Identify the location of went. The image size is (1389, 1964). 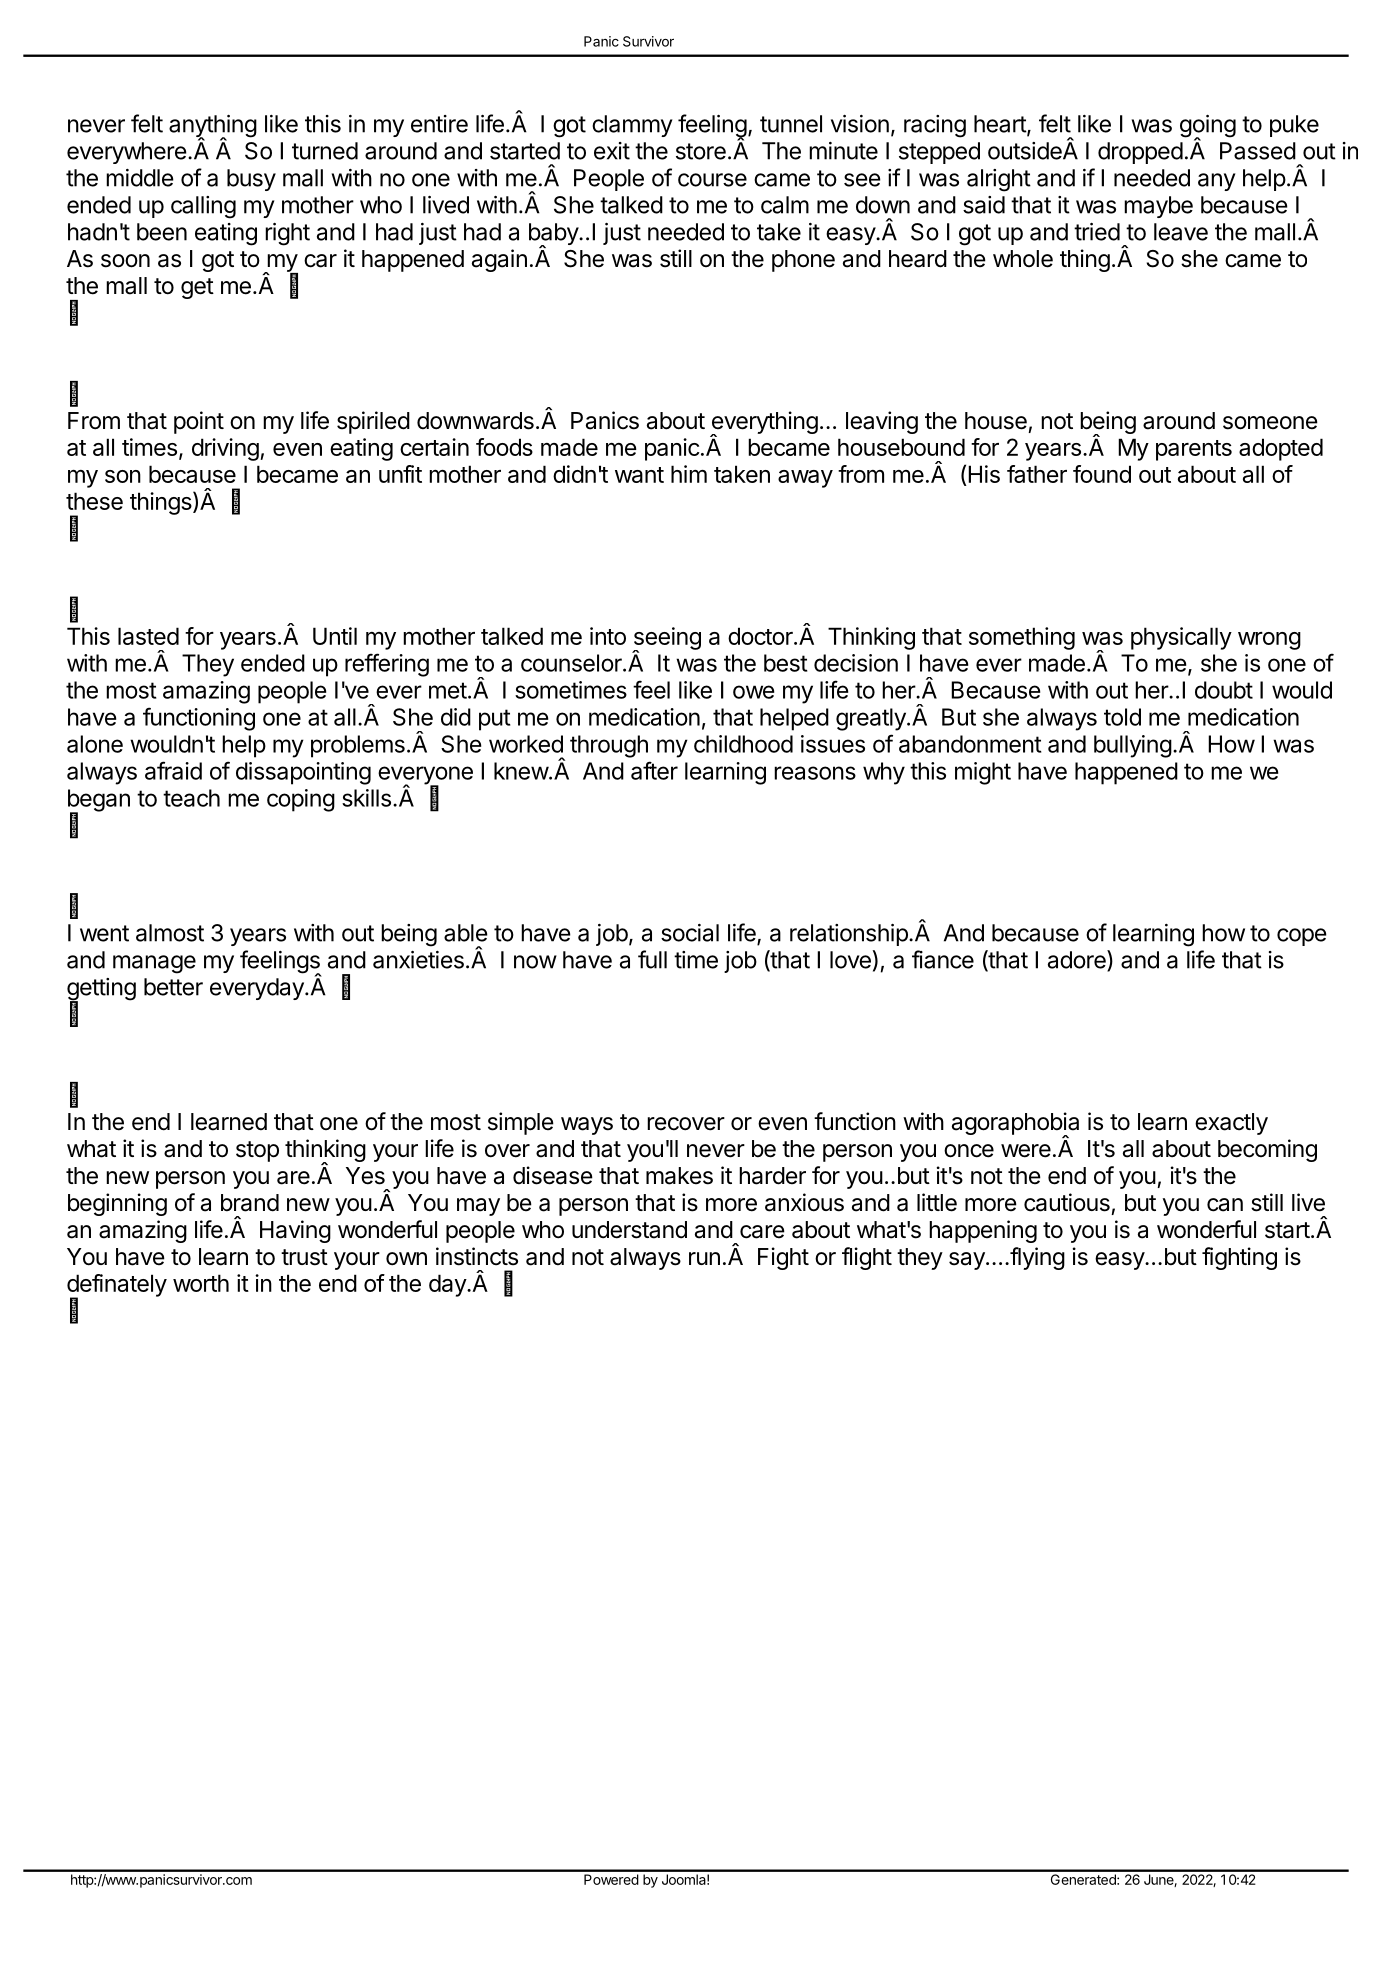
(104, 933).
